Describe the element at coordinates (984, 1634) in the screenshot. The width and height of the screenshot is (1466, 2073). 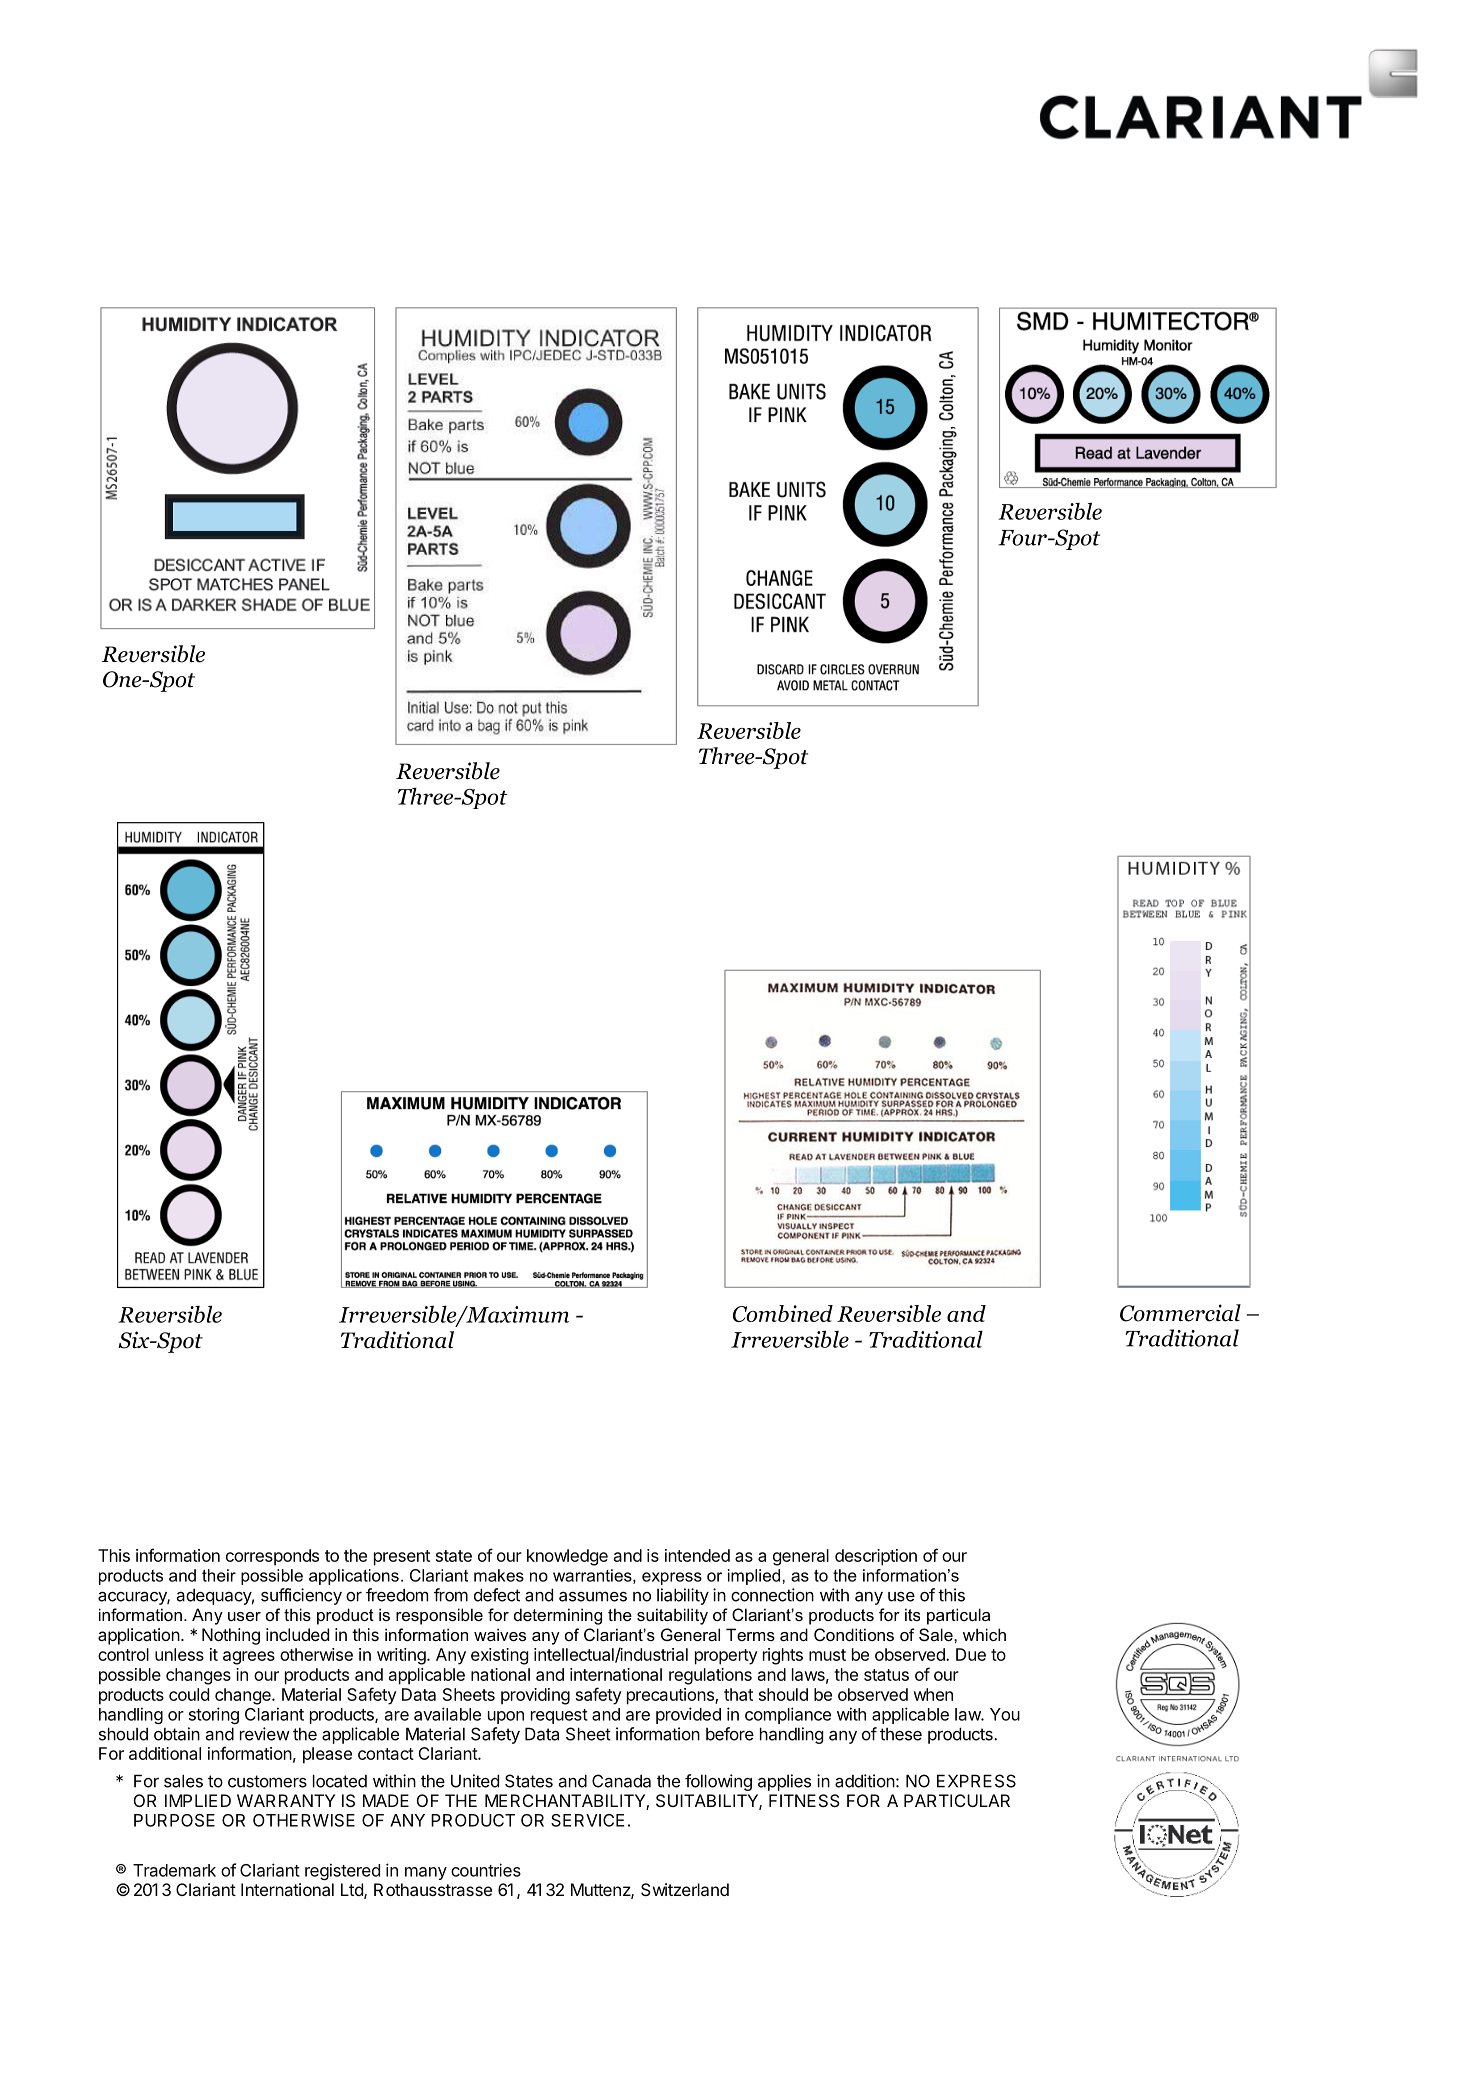
I see `which` at that location.
